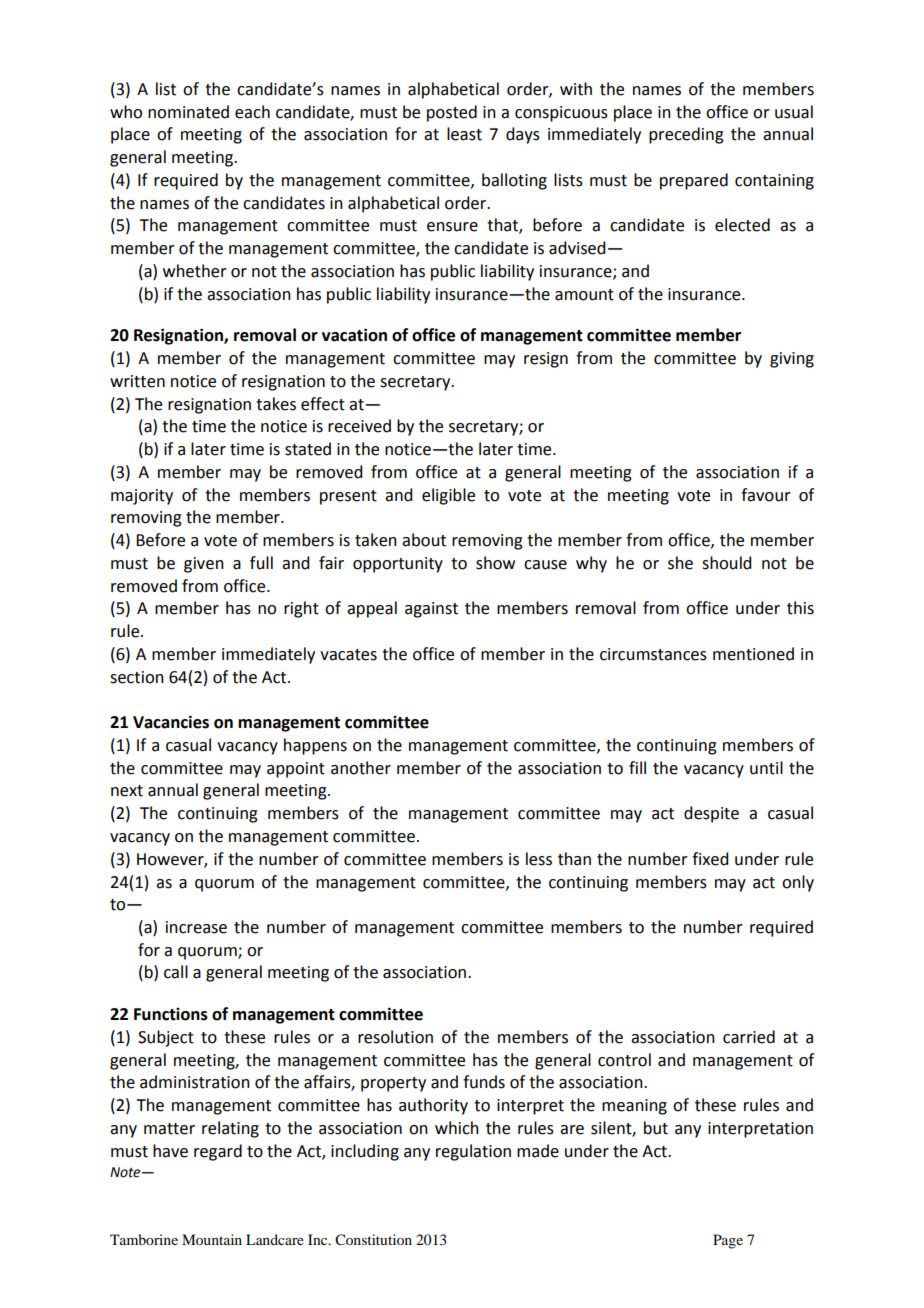 Image resolution: width=924 pixels, height=1308 pixels. I want to click on received, so click(359, 426).
